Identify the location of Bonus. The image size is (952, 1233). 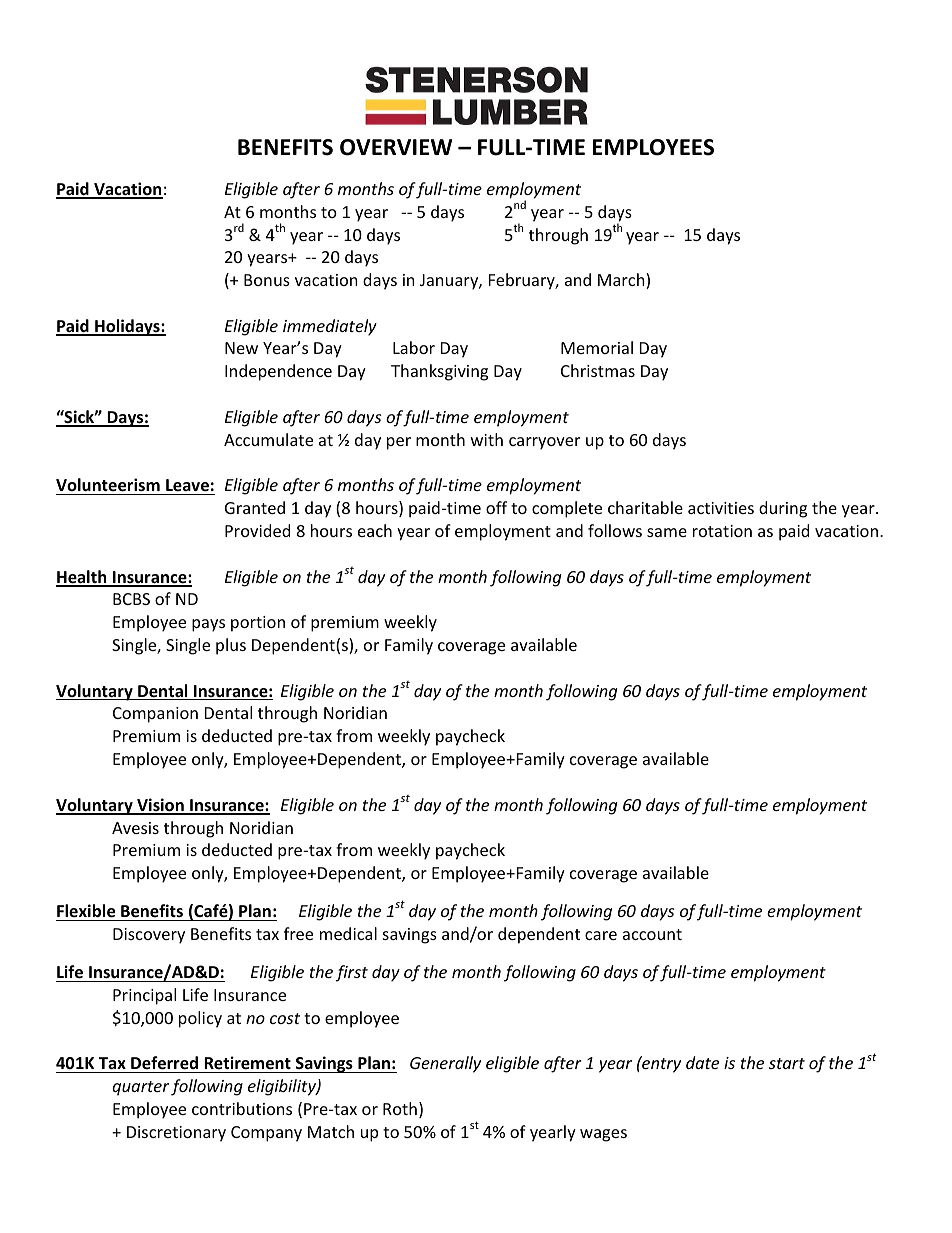
(267, 280).
